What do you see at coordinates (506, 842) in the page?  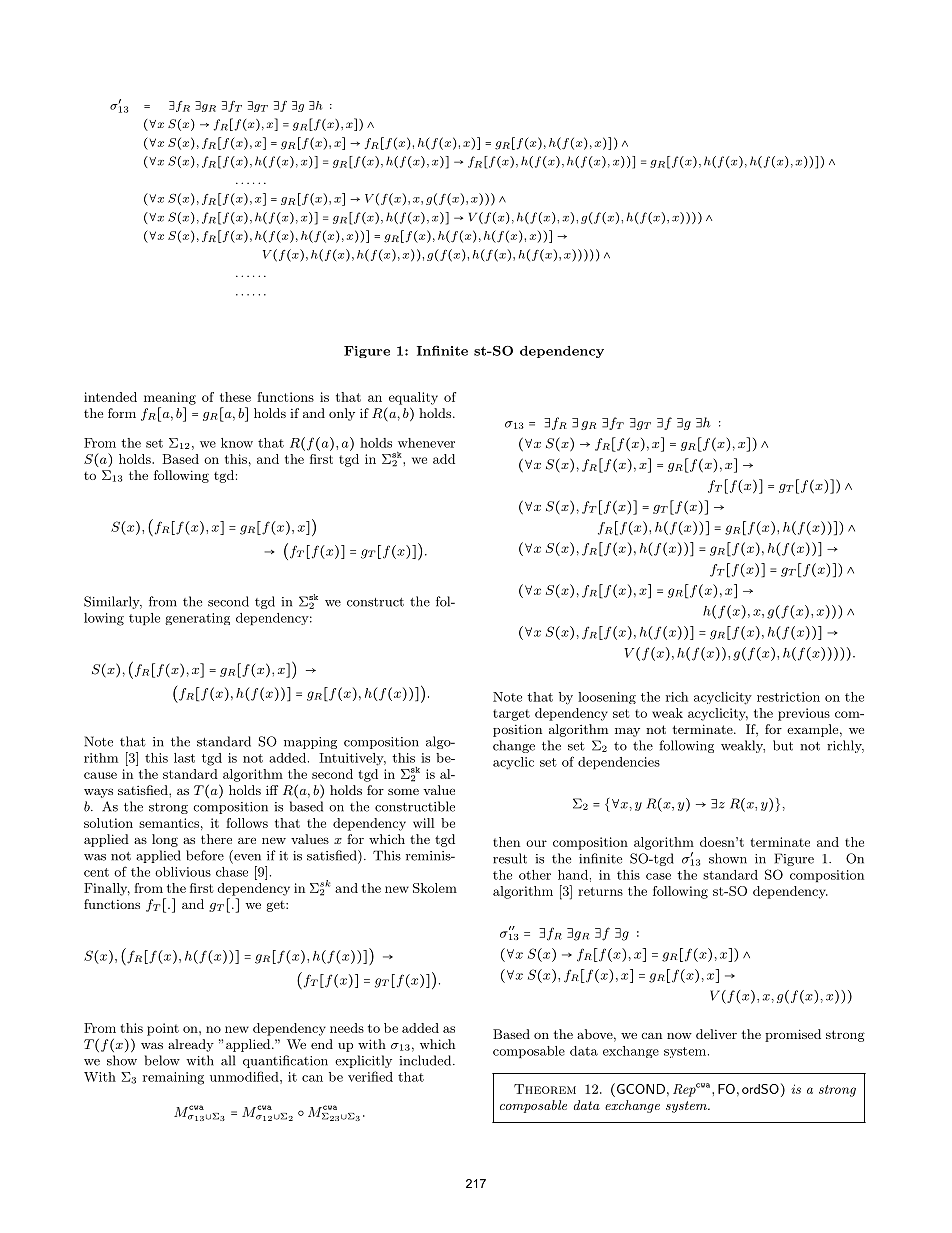 I see `then` at bounding box center [506, 842].
